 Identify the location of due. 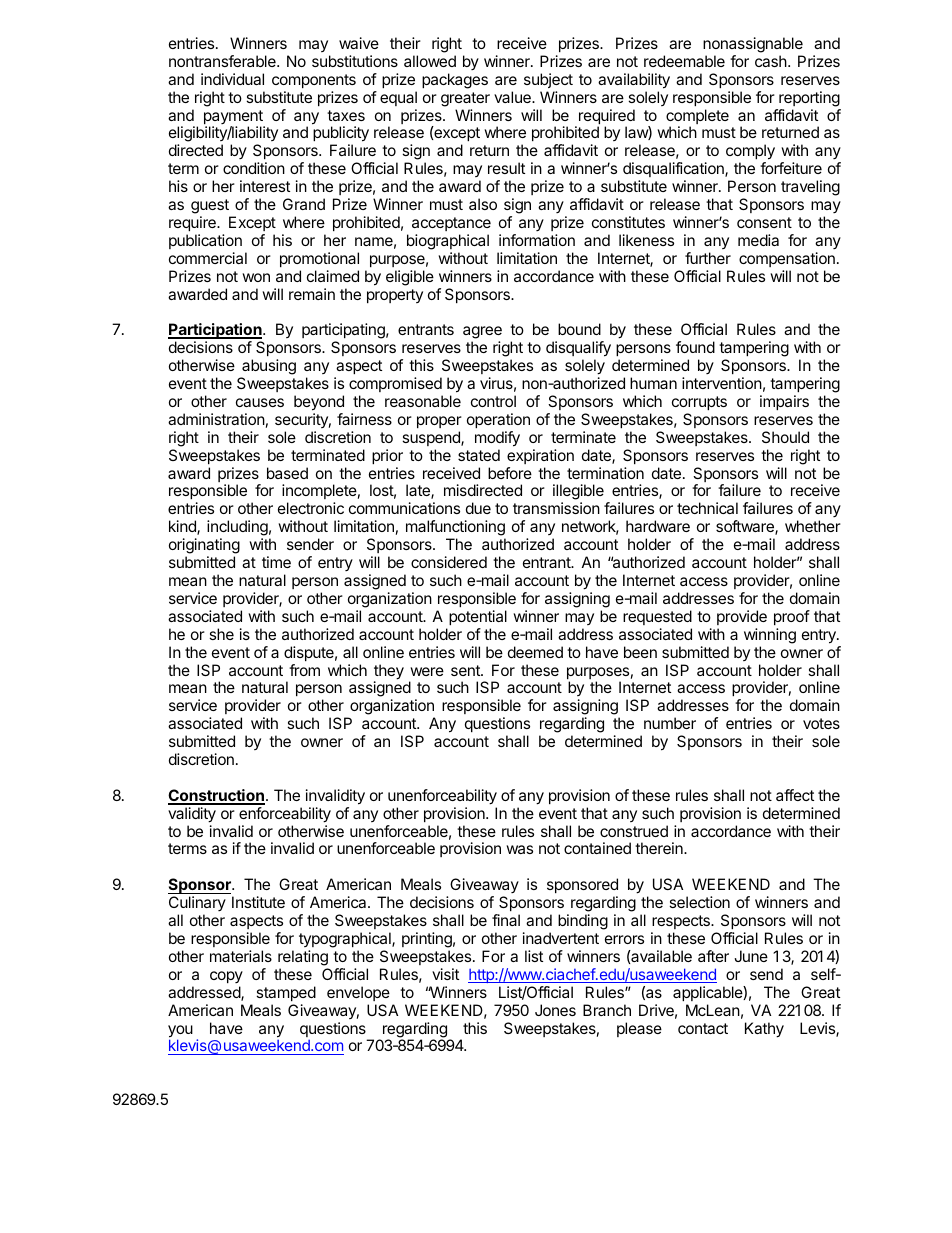
(478, 508).
